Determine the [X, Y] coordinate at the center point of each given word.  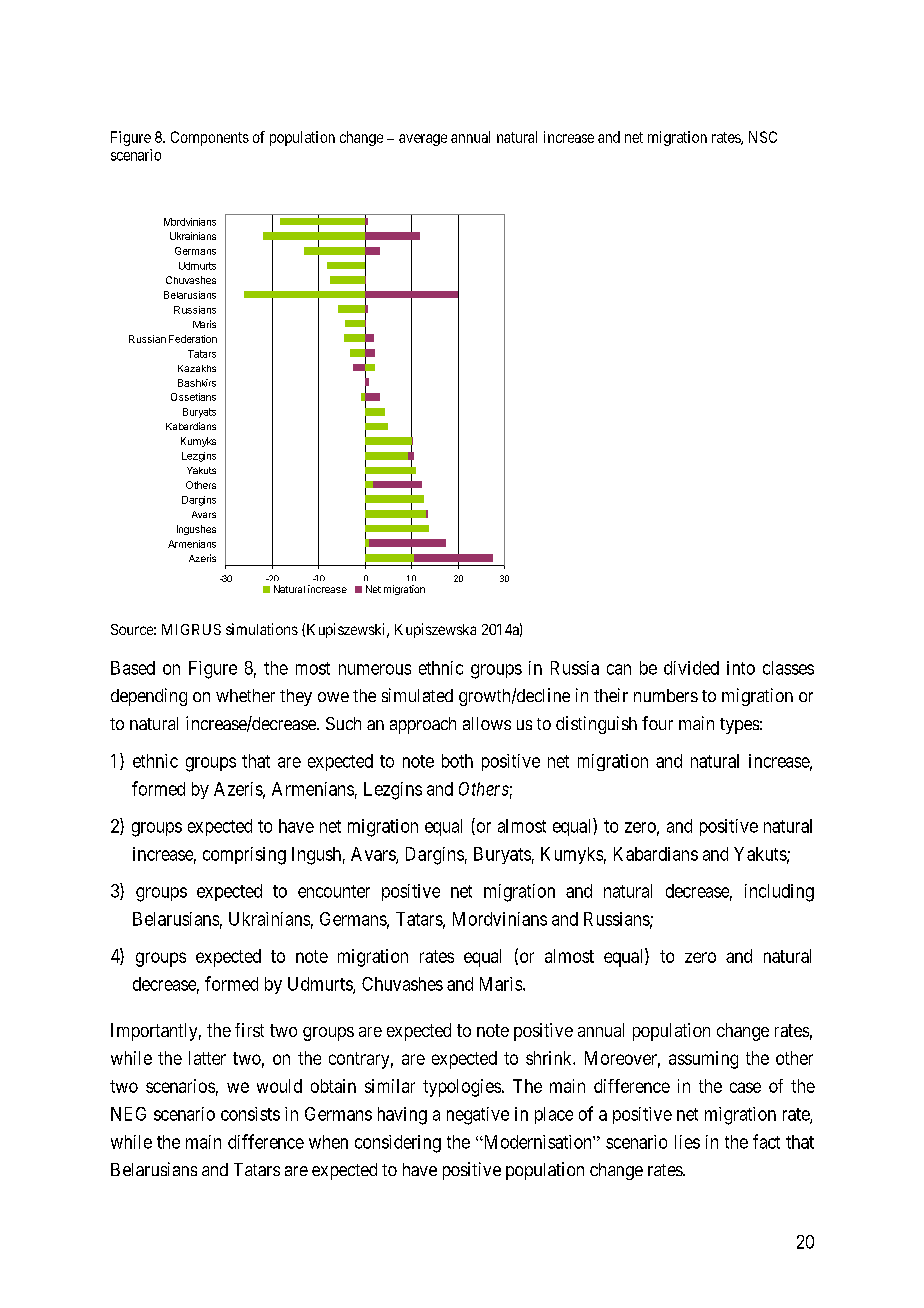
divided [691, 668]
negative [478, 1116]
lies [687, 1142]
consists [250, 1114]
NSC [763, 137]
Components [210, 138]
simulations [262, 629]
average [423, 140]
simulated [417, 695]
